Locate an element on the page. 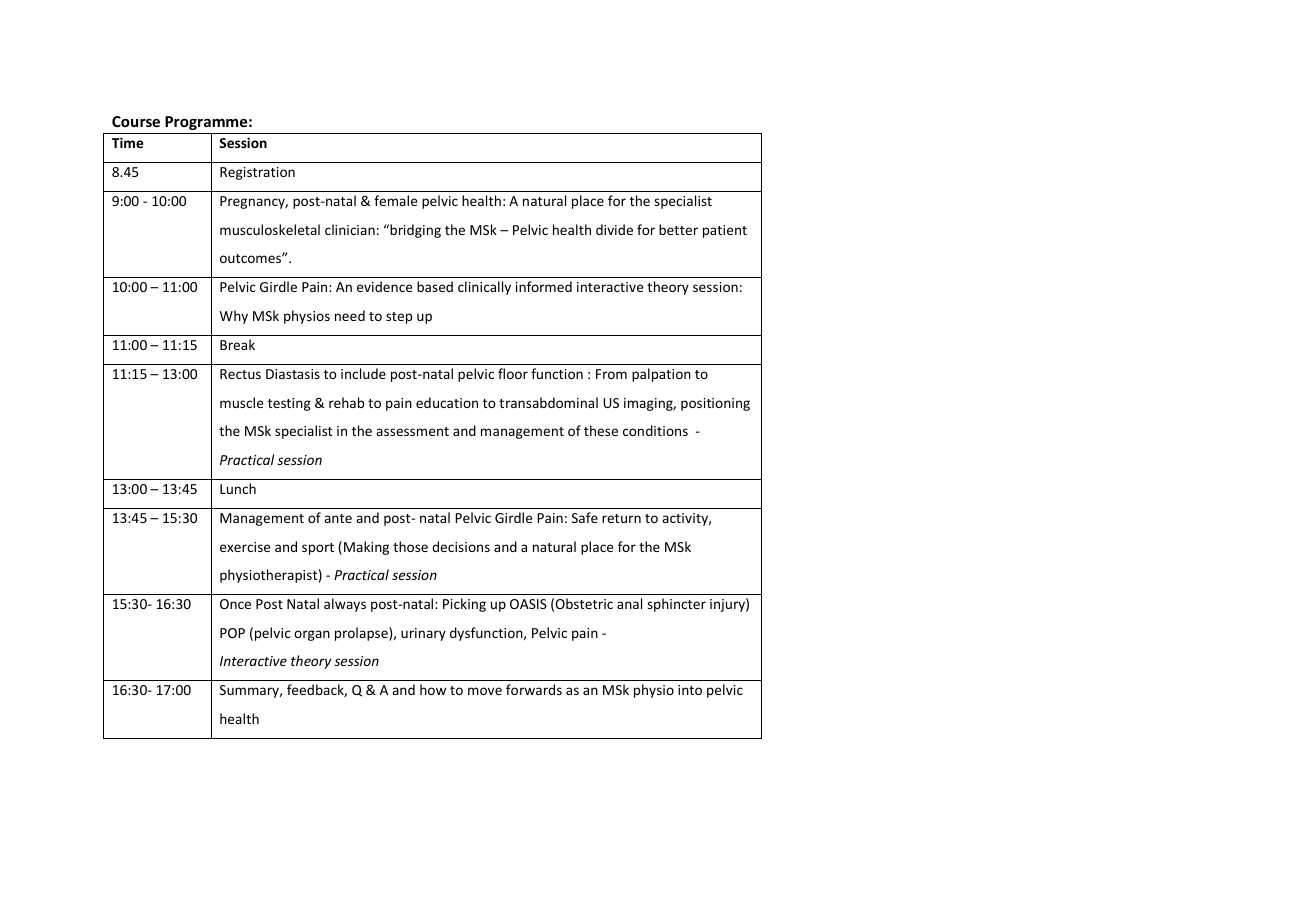 This page has width=1308, height=924. muscle is located at coordinates (242, 402).
